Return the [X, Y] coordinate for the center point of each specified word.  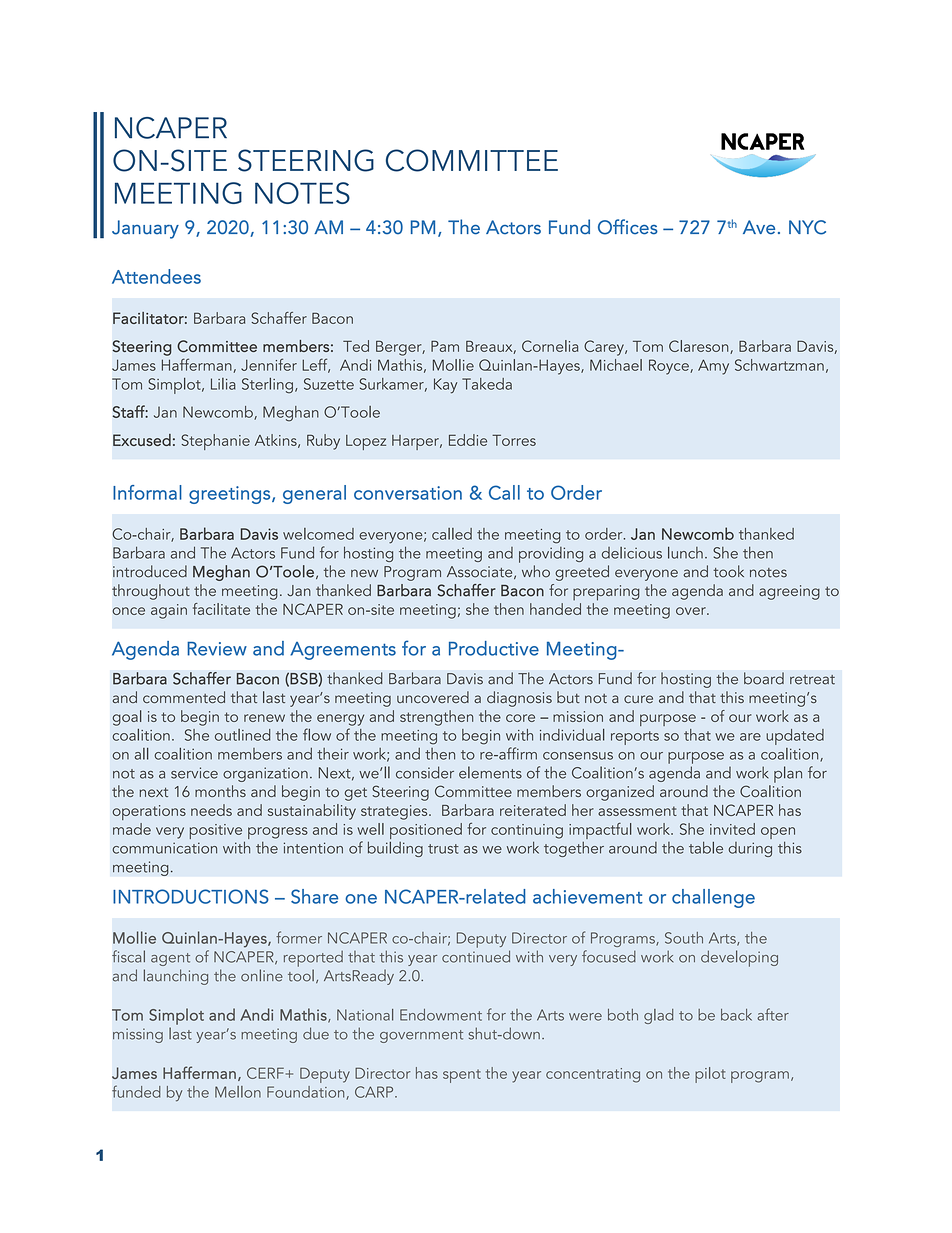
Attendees [156, 276]
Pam [445, 346]
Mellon [238, 1092]
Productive [494, 648]
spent [462, 1076]
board [764, 678]
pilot [710, 1075]
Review [217, 648]
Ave [759, 227]
